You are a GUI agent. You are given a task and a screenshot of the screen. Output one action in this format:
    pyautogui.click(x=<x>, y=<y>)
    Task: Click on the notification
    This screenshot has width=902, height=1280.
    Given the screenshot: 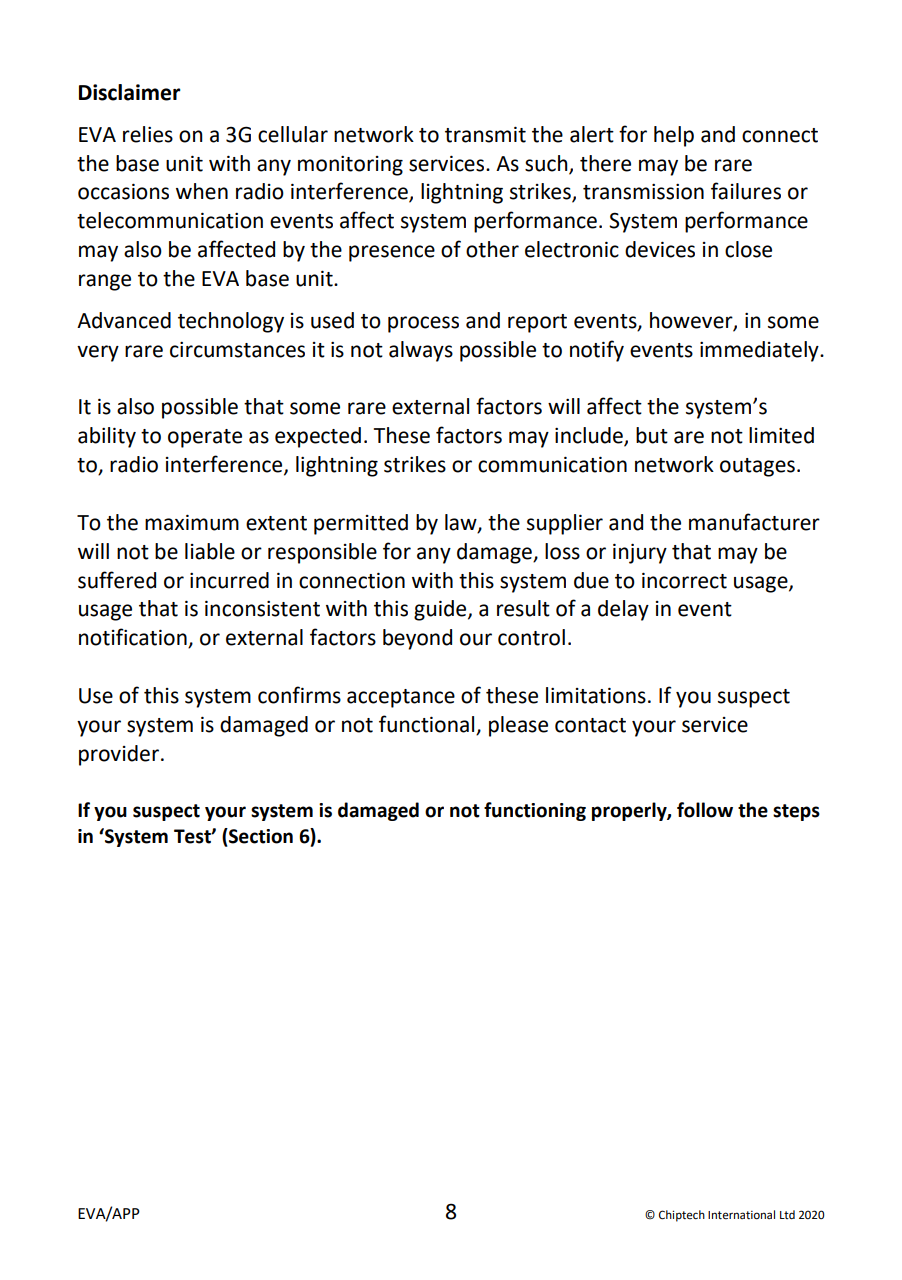 What is the action you would take?
    pyautogui.click(x=134, y=638)
